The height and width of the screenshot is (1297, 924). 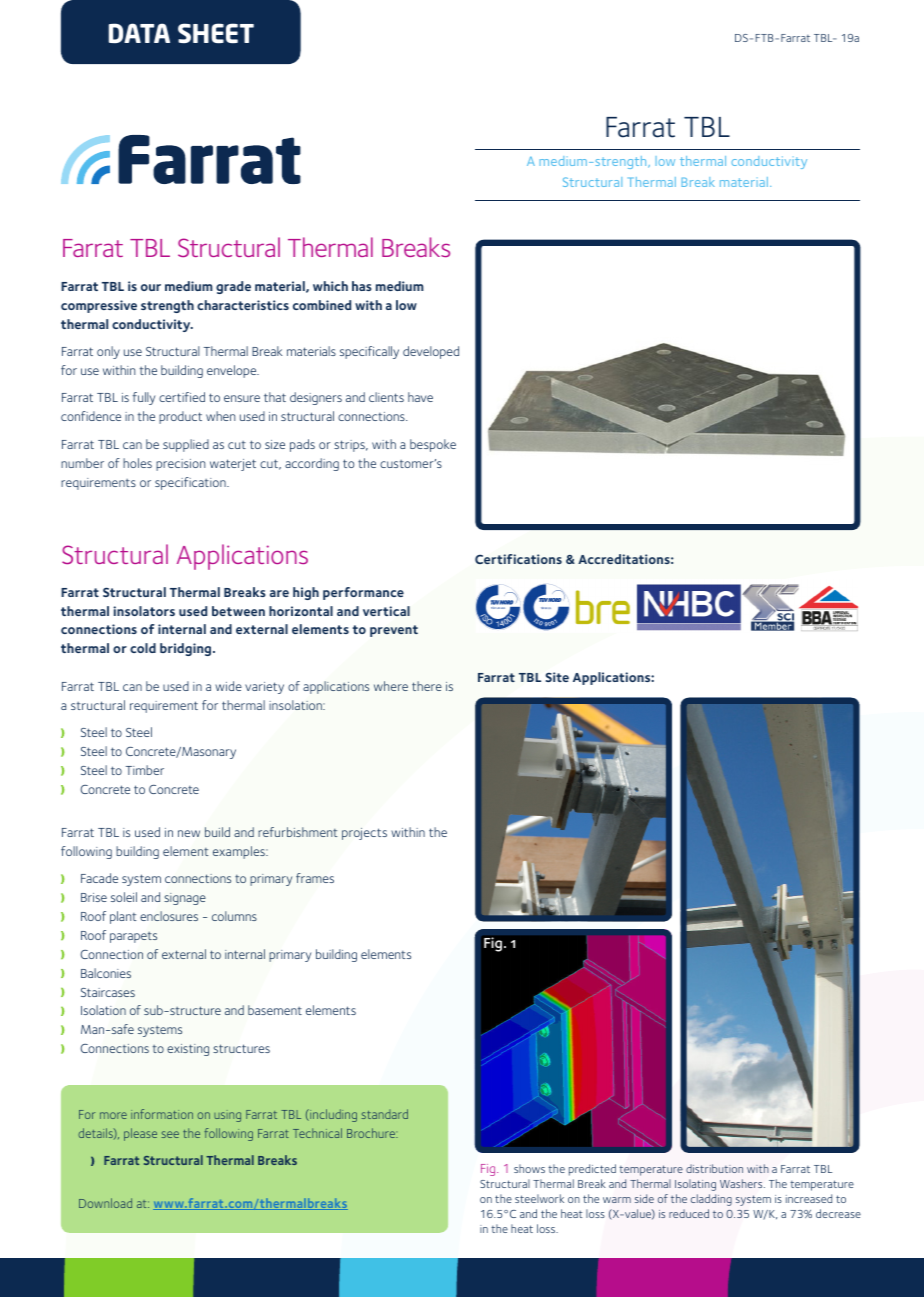 What do you see at coordinates (170, 1134) in the screenshot?
I see `see` at bounding box center [170, 1134].
